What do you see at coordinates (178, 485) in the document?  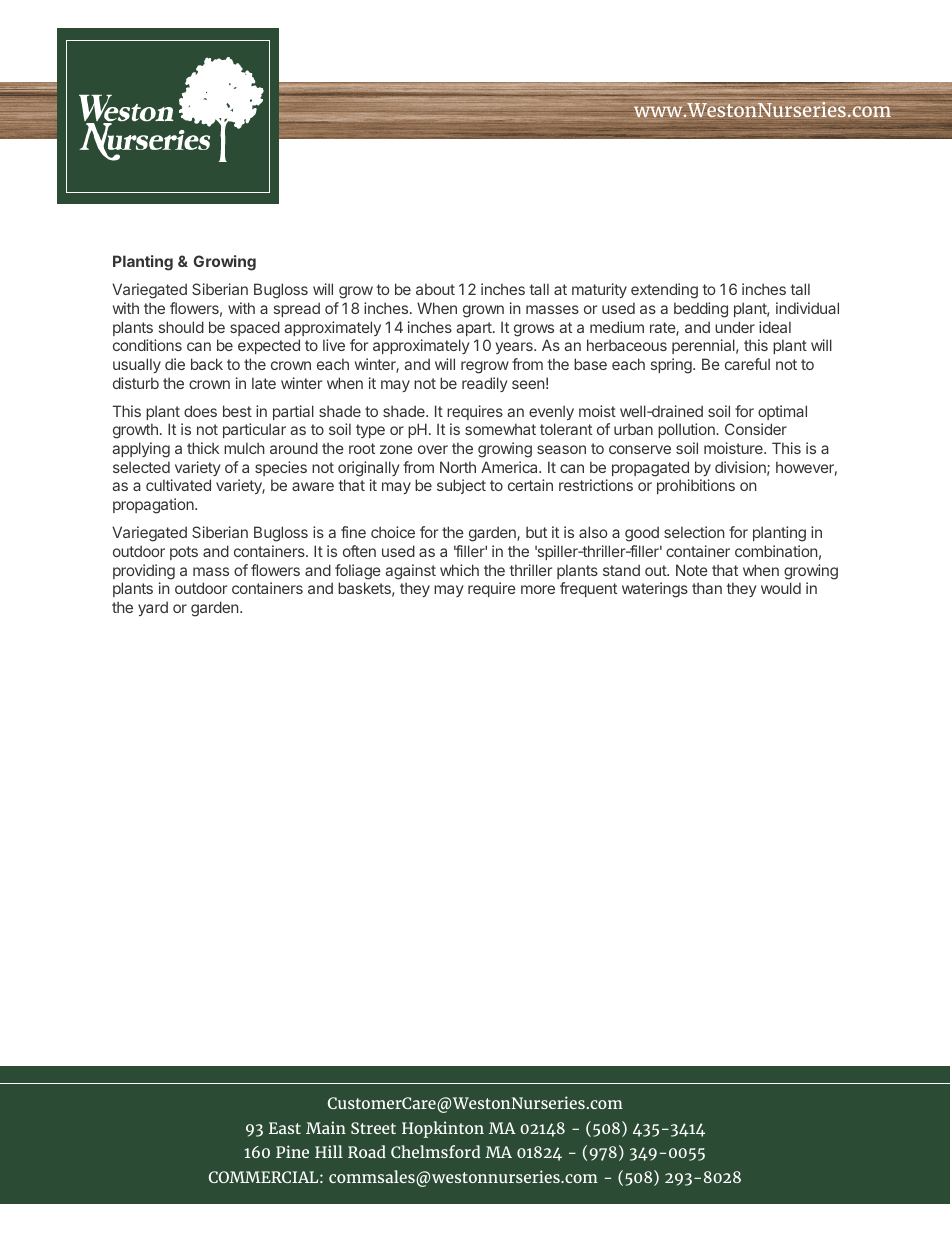 I see `cultivated` at bounding box center [178, 485].
